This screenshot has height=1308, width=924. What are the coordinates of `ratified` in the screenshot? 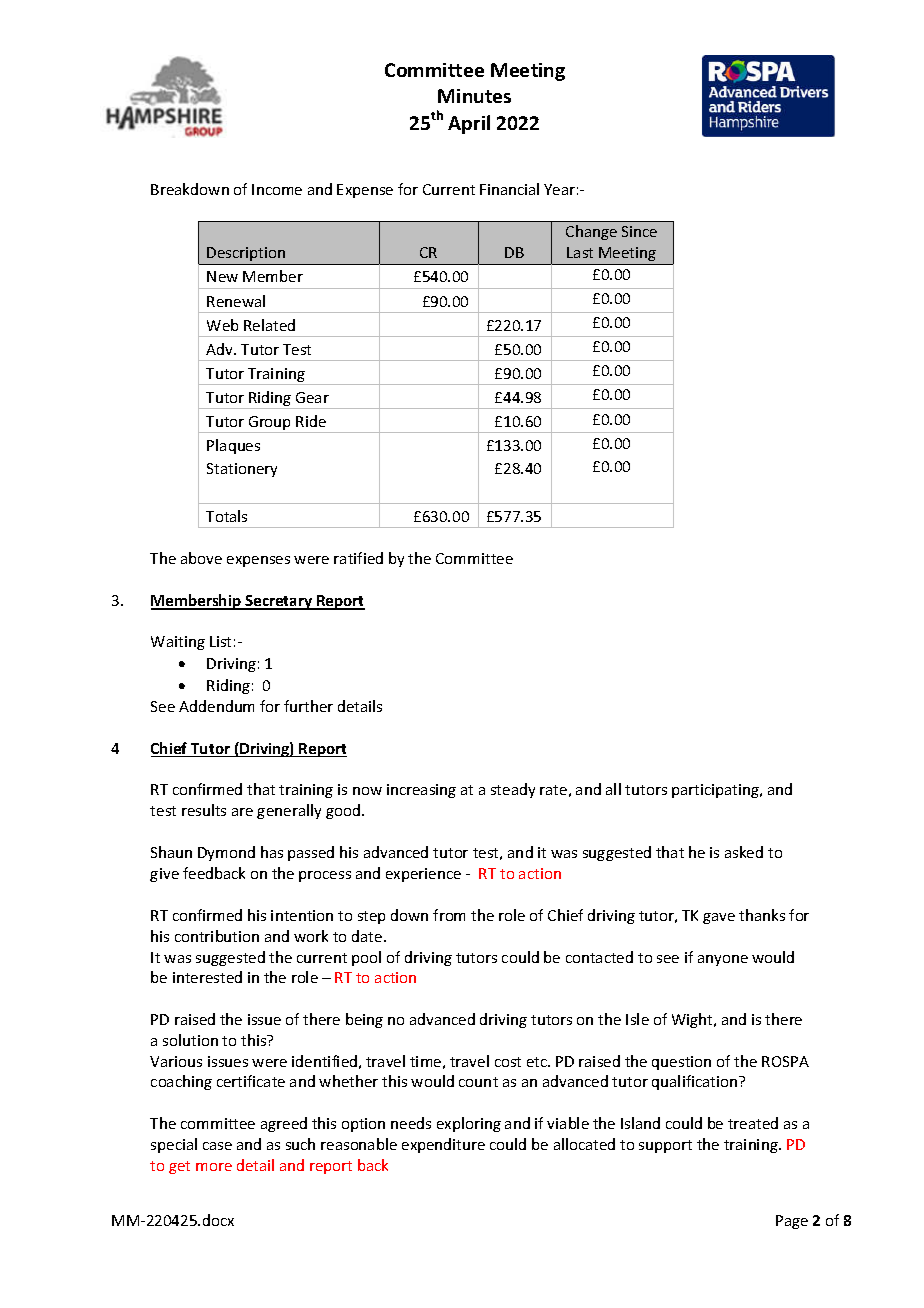 It's located at (358, 558).
